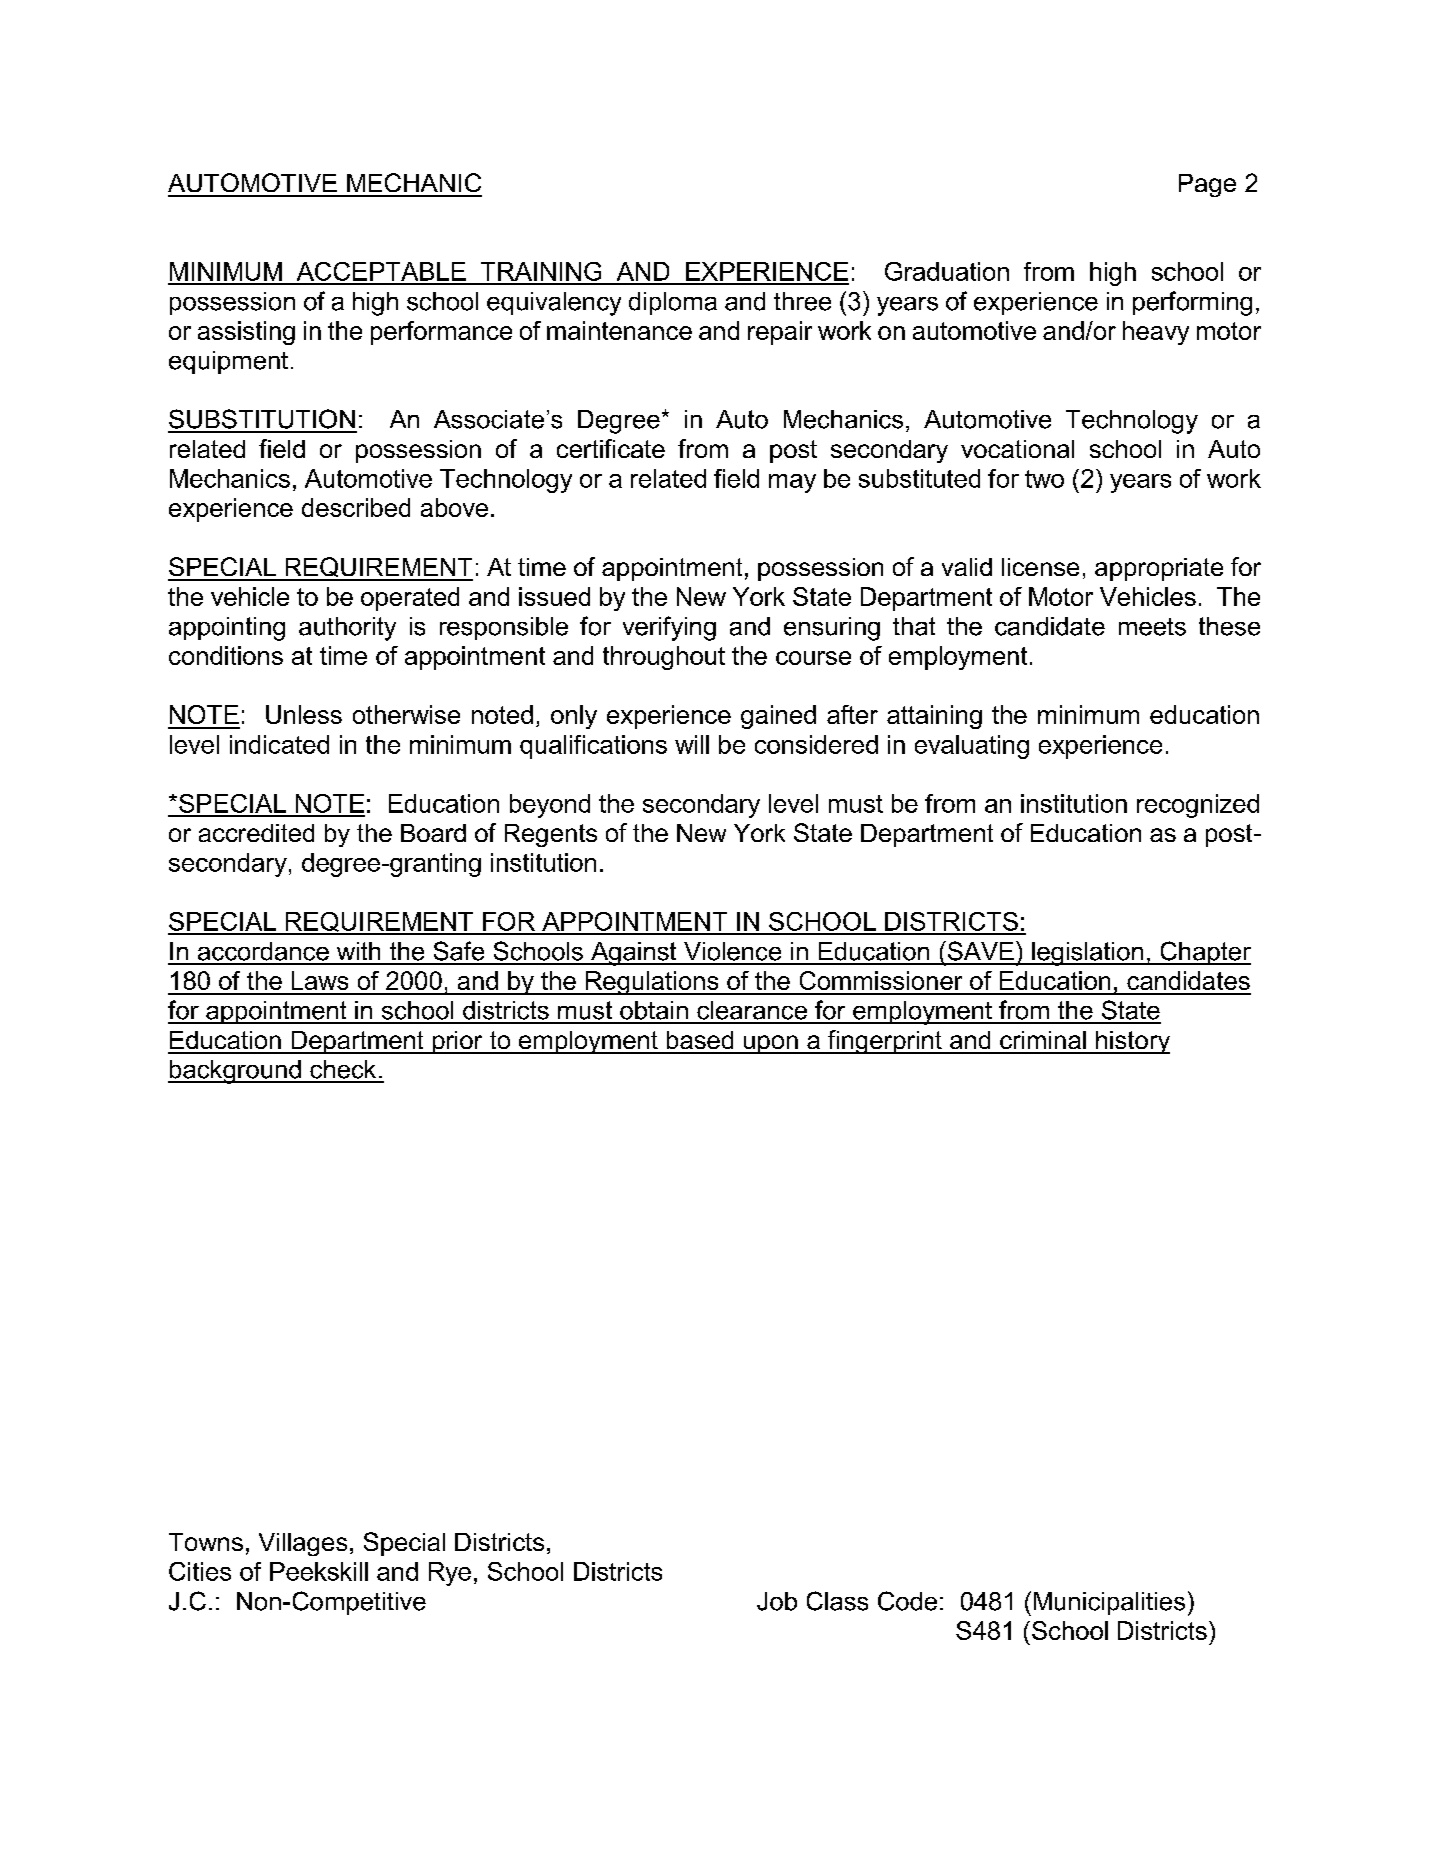  I want to click on legislation, so click(1088, 954).
